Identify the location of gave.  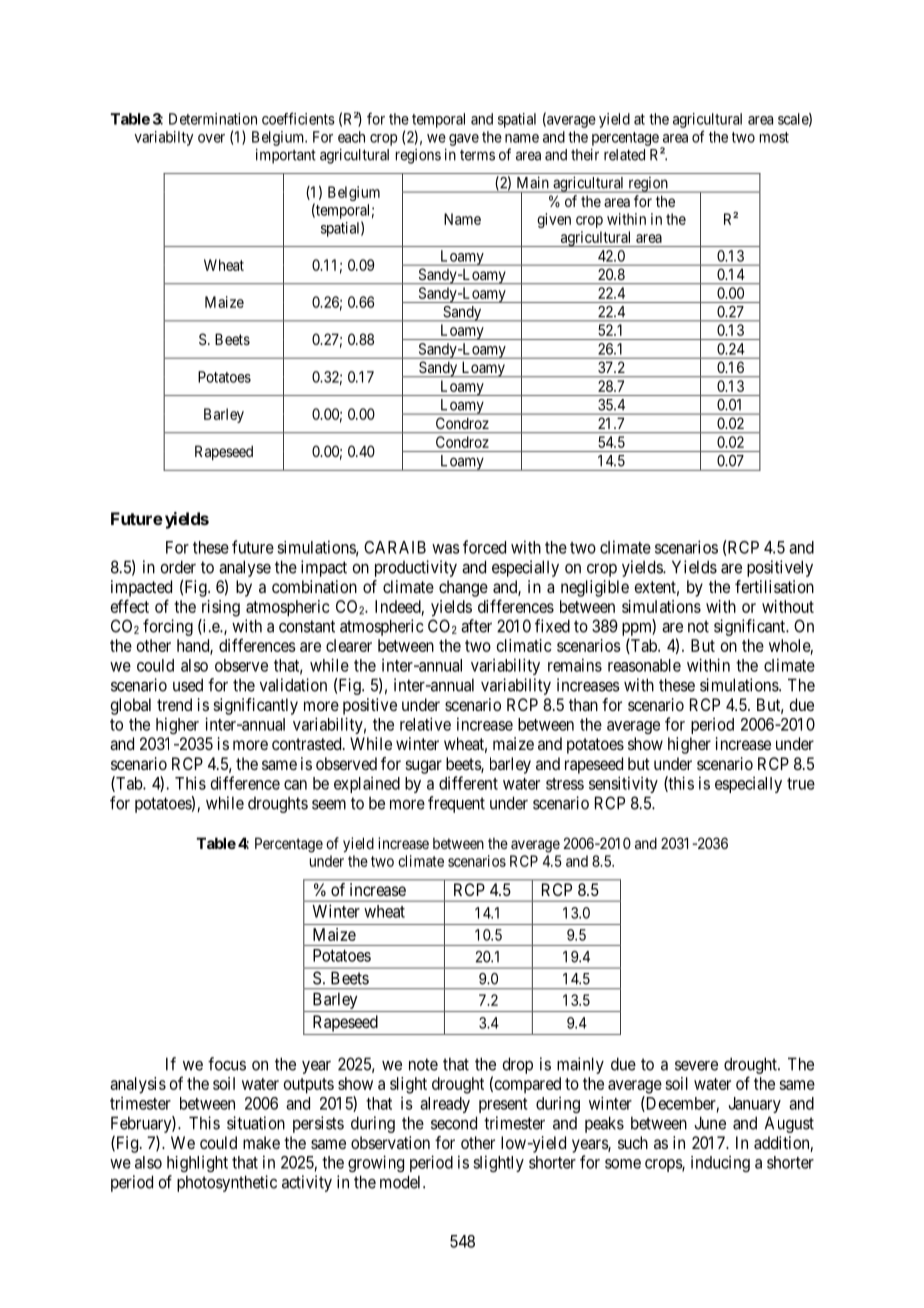
(464, 140).
